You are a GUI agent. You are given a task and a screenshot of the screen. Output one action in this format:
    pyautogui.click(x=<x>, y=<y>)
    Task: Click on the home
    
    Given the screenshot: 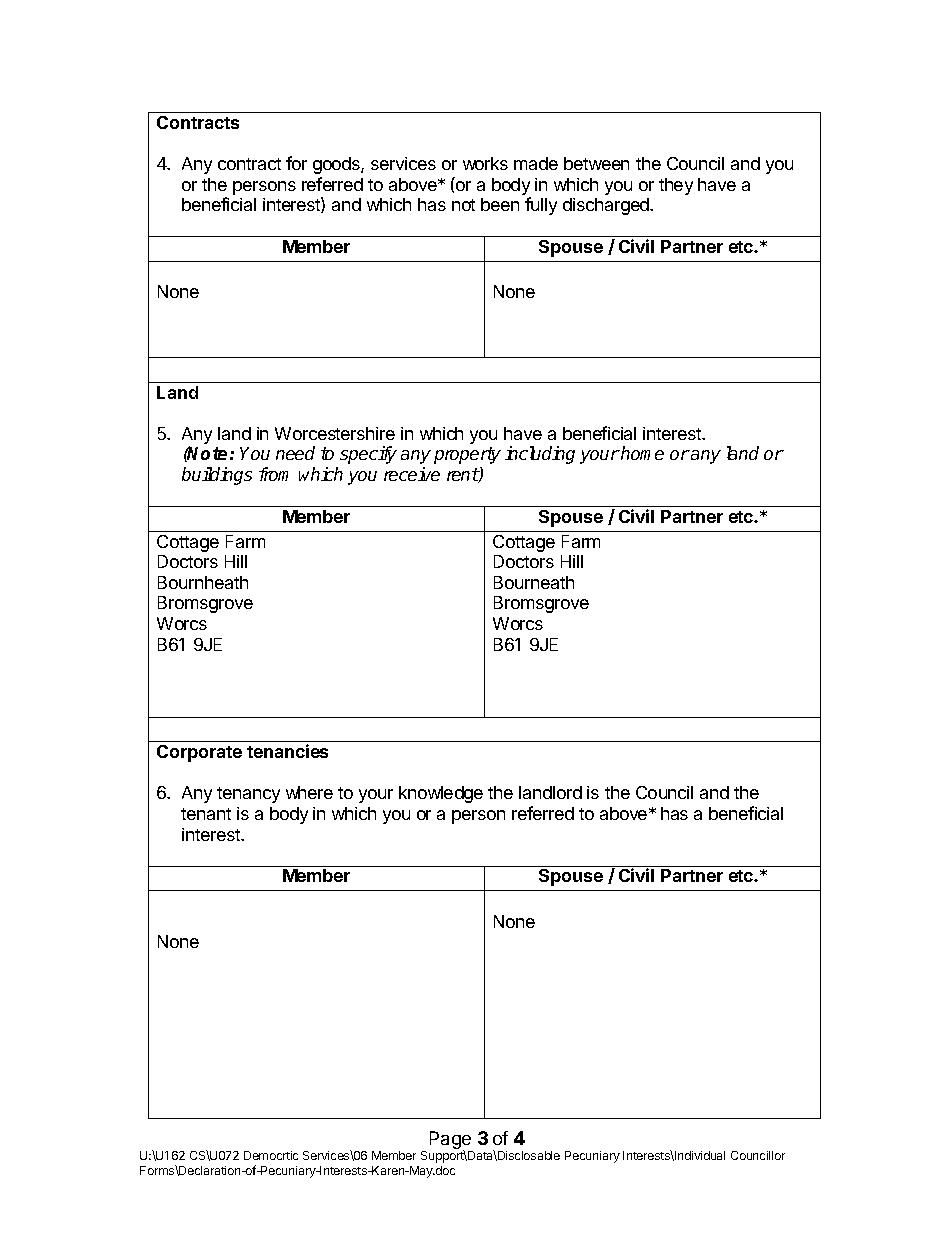 What is the action you would take?
    pyautogui.click(x=641, y=453)
